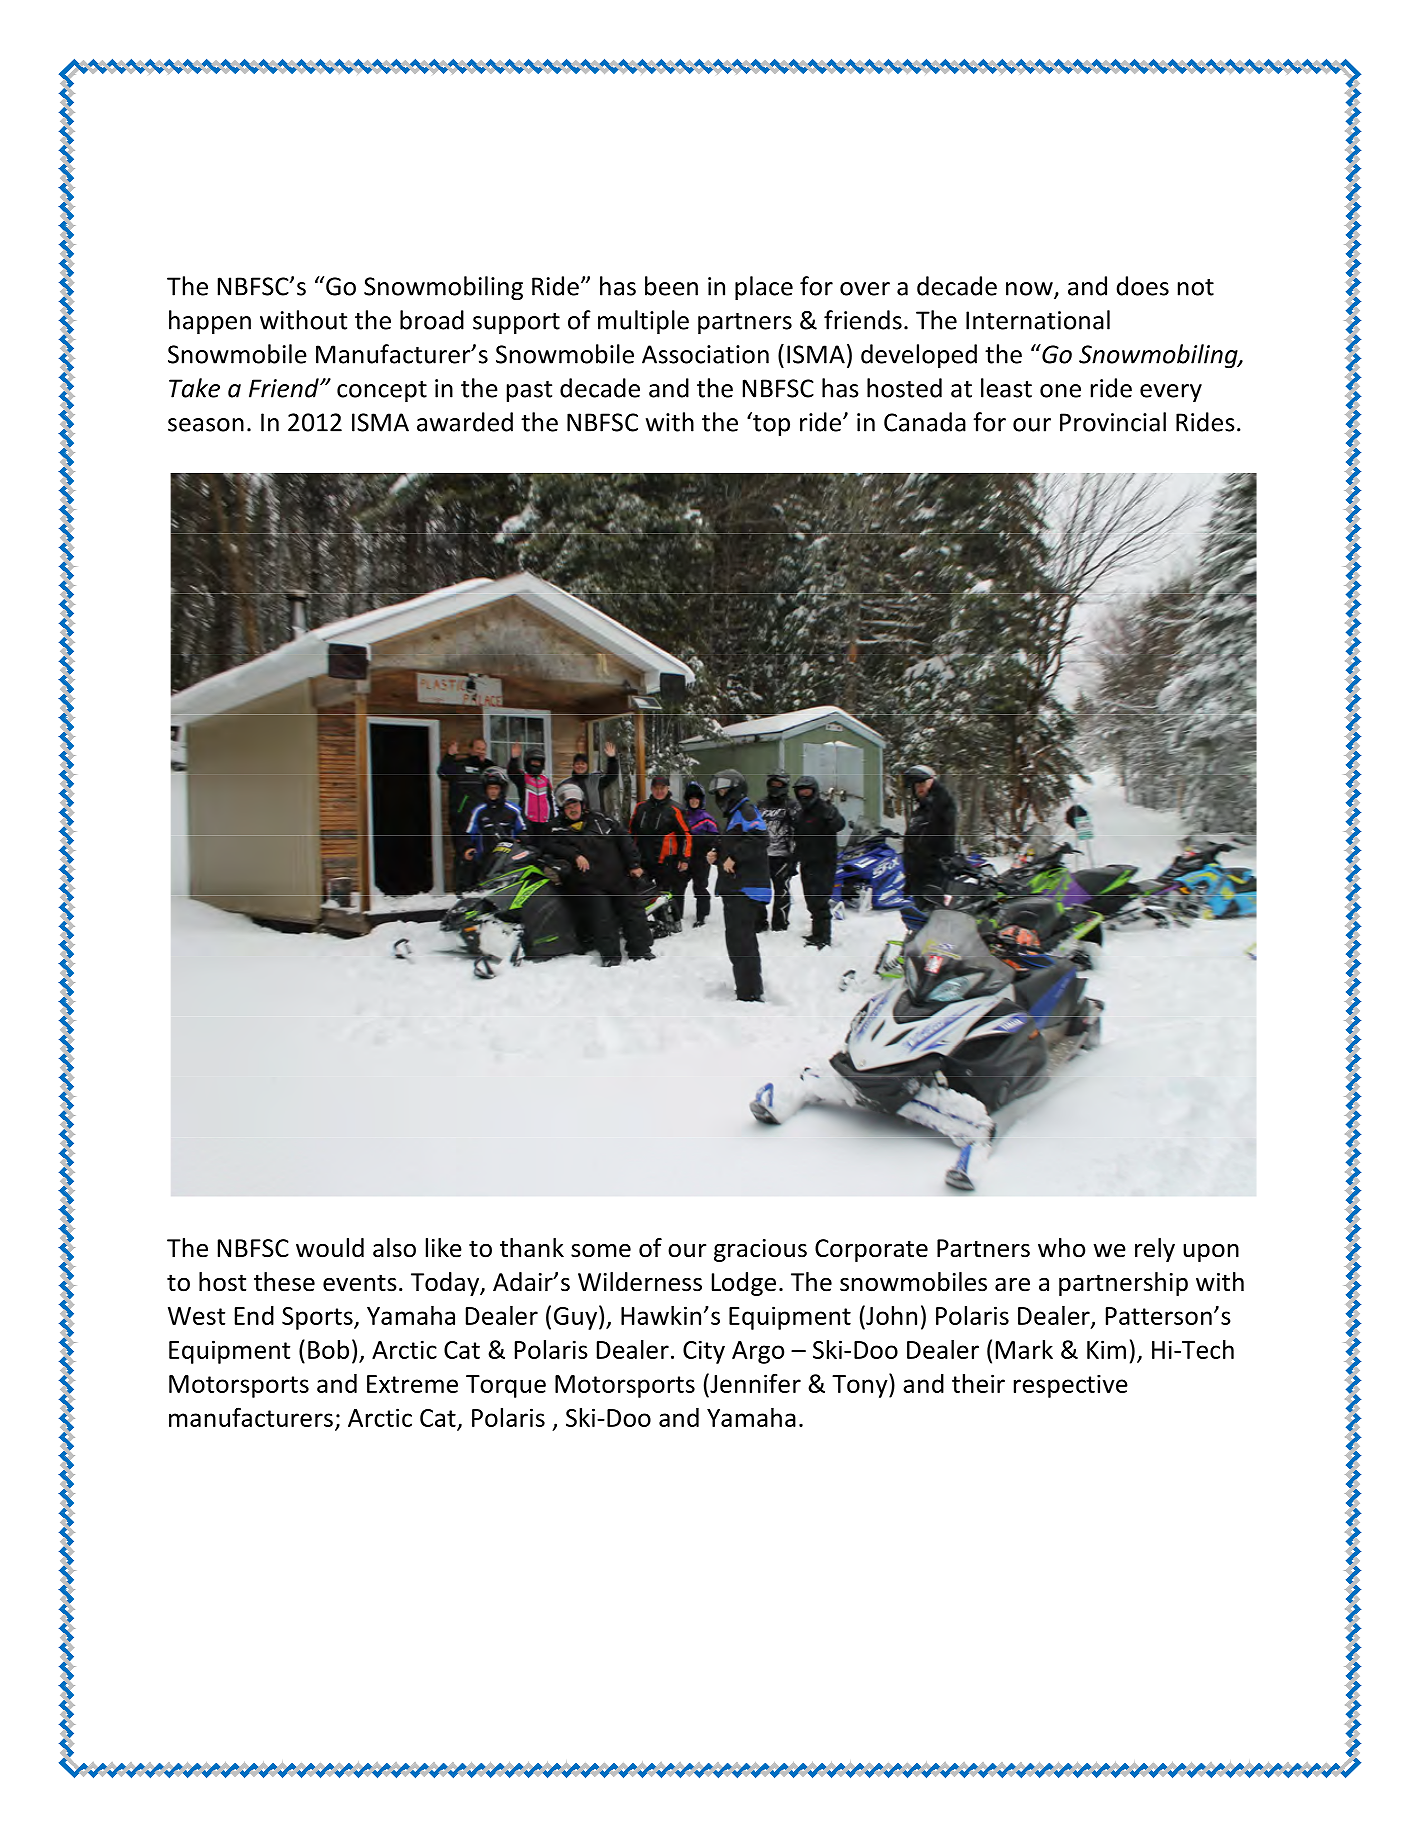  Describe the element at coordinates (1061, 1248) in the image. I see `who` at that location.
